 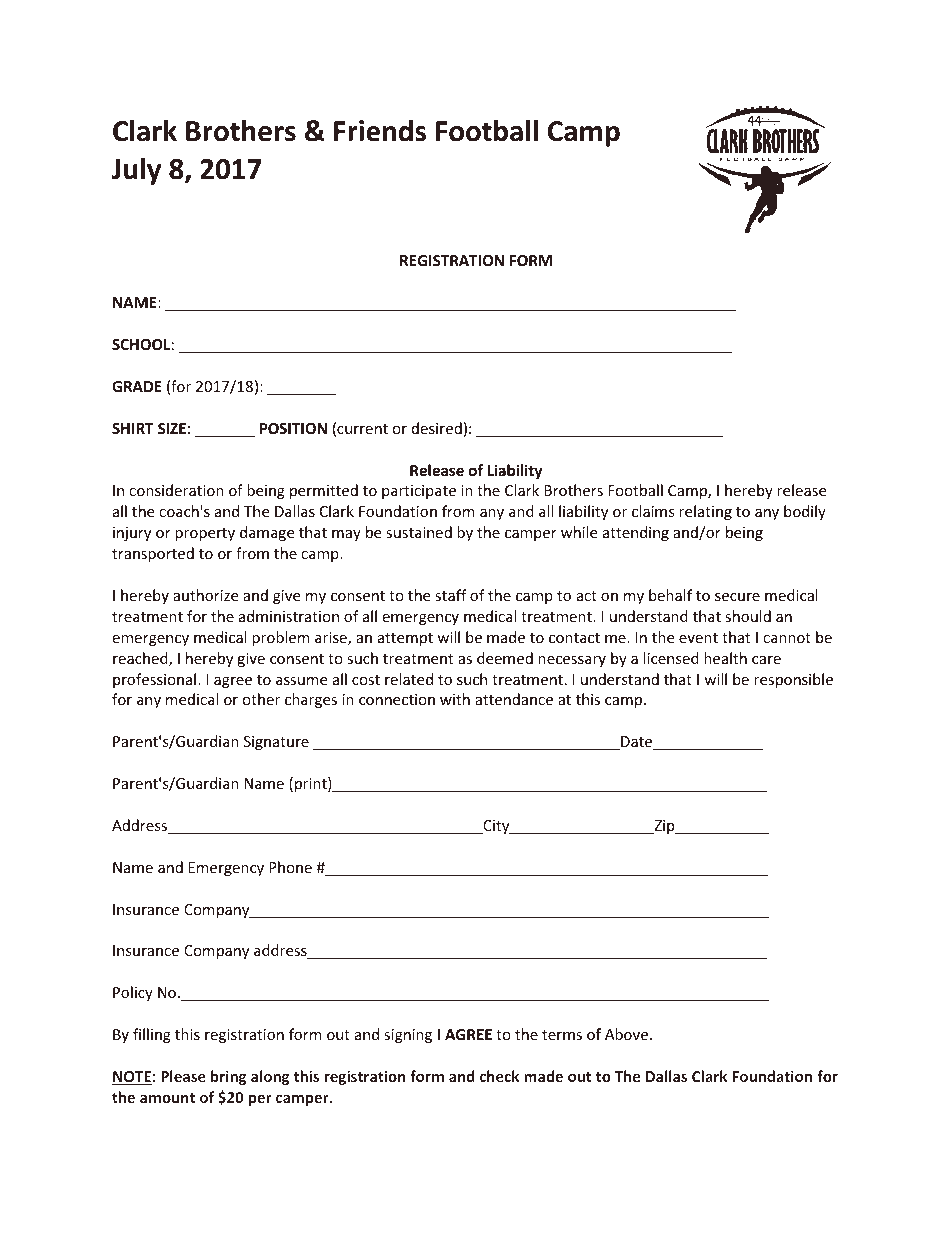 What do you see at coordinates (419, 492) in the image?
I see `participate` at bounding box center [419, 492].
